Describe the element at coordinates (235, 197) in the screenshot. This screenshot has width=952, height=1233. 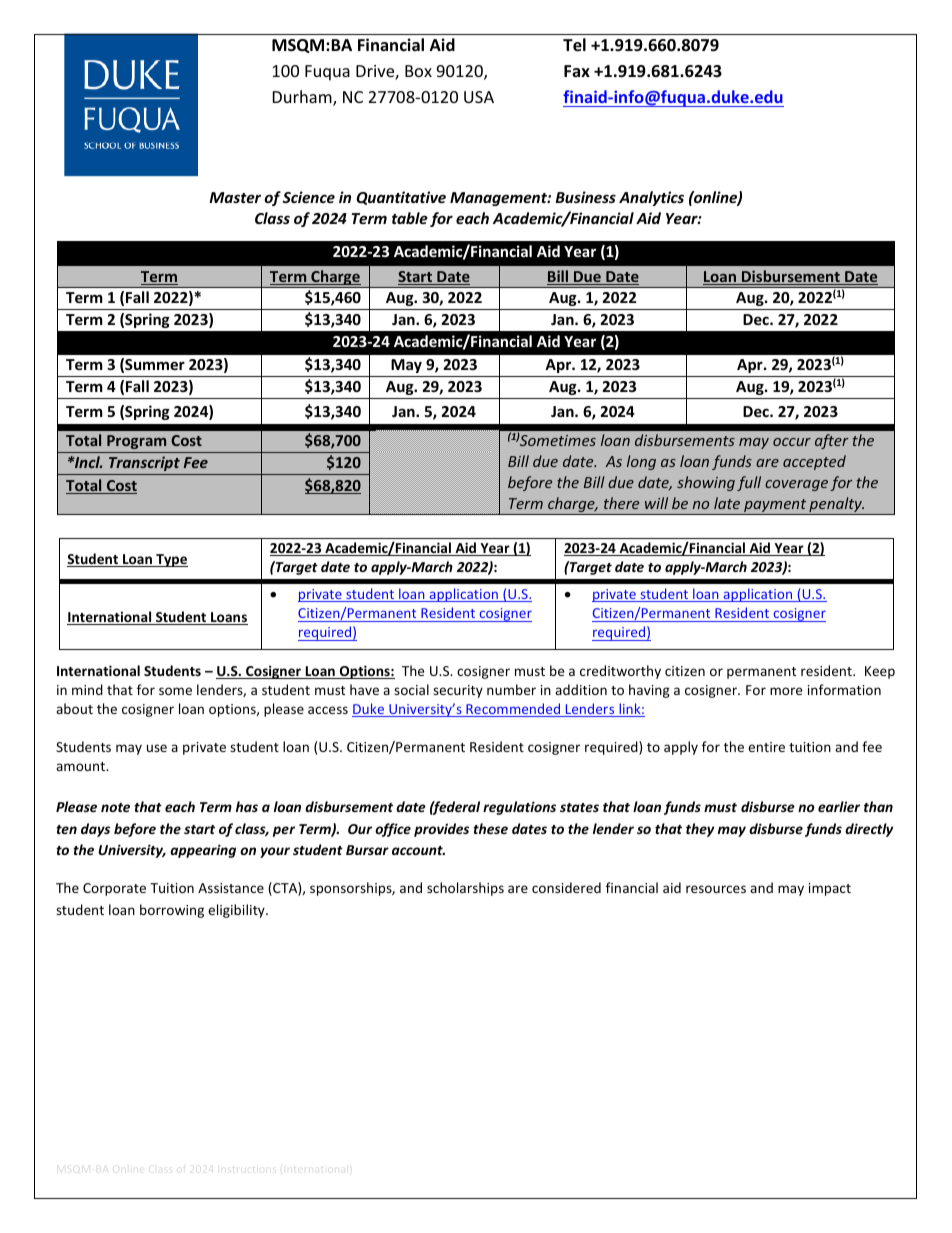
I see `Master` at that location.
